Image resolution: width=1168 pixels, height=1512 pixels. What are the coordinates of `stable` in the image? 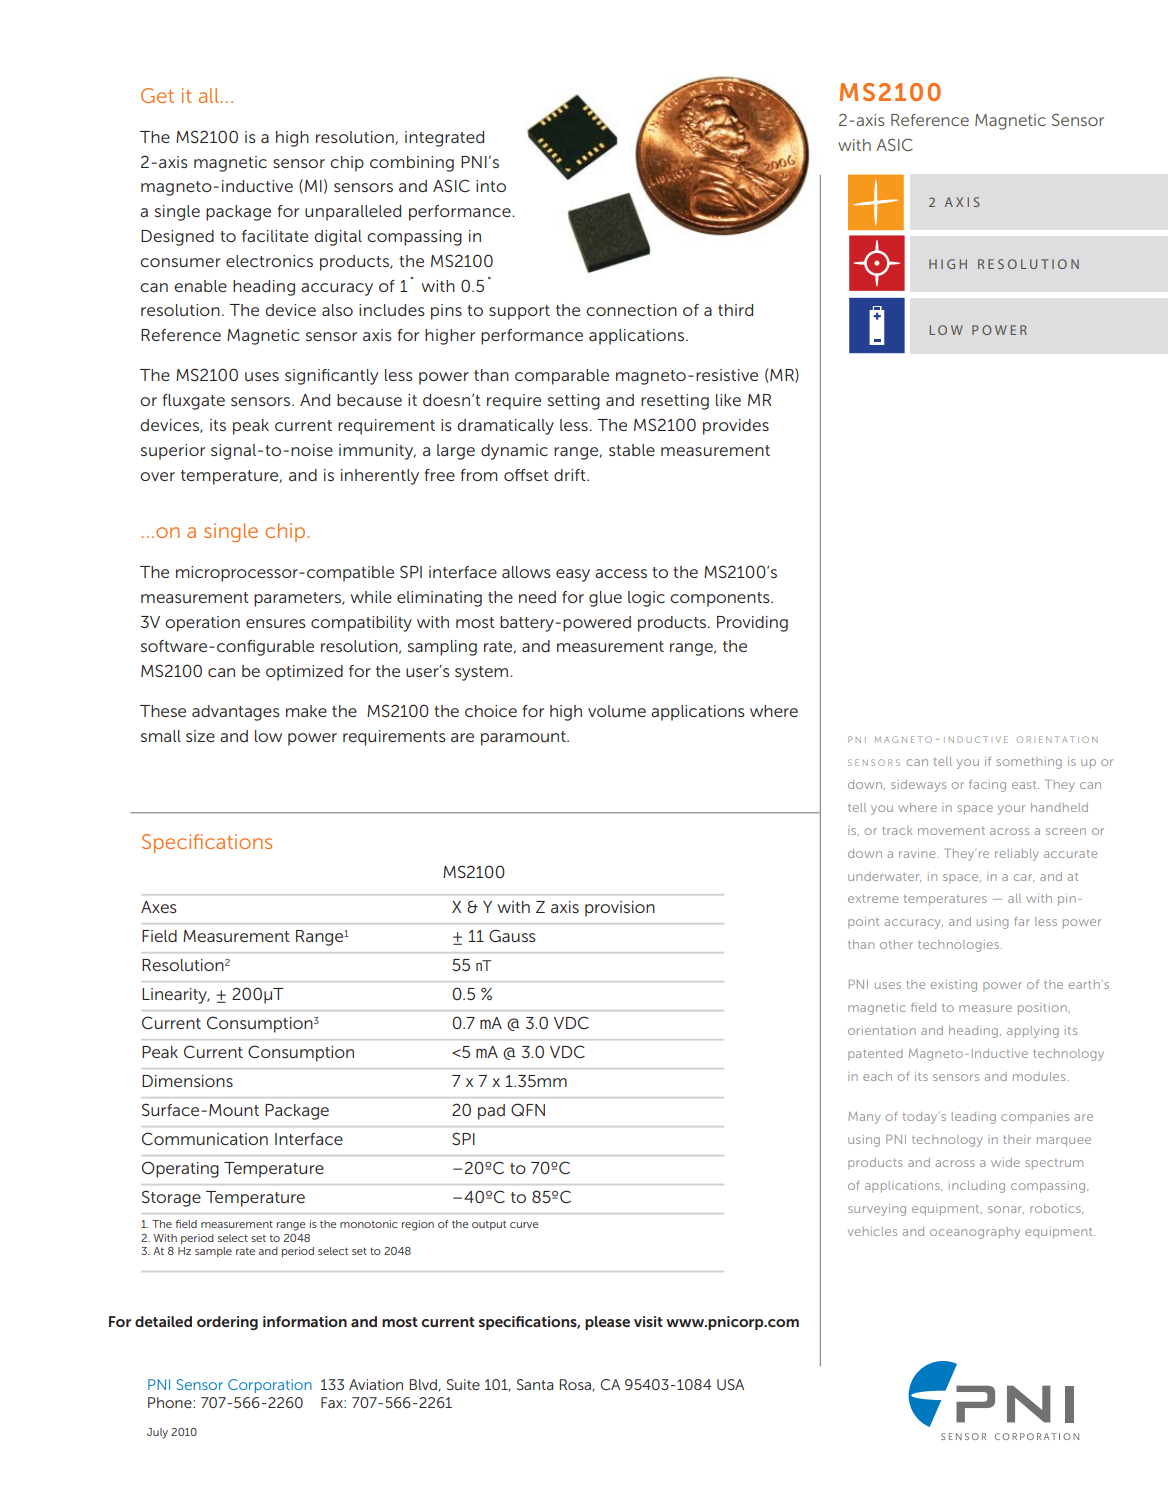 It's located at (632, 450).
